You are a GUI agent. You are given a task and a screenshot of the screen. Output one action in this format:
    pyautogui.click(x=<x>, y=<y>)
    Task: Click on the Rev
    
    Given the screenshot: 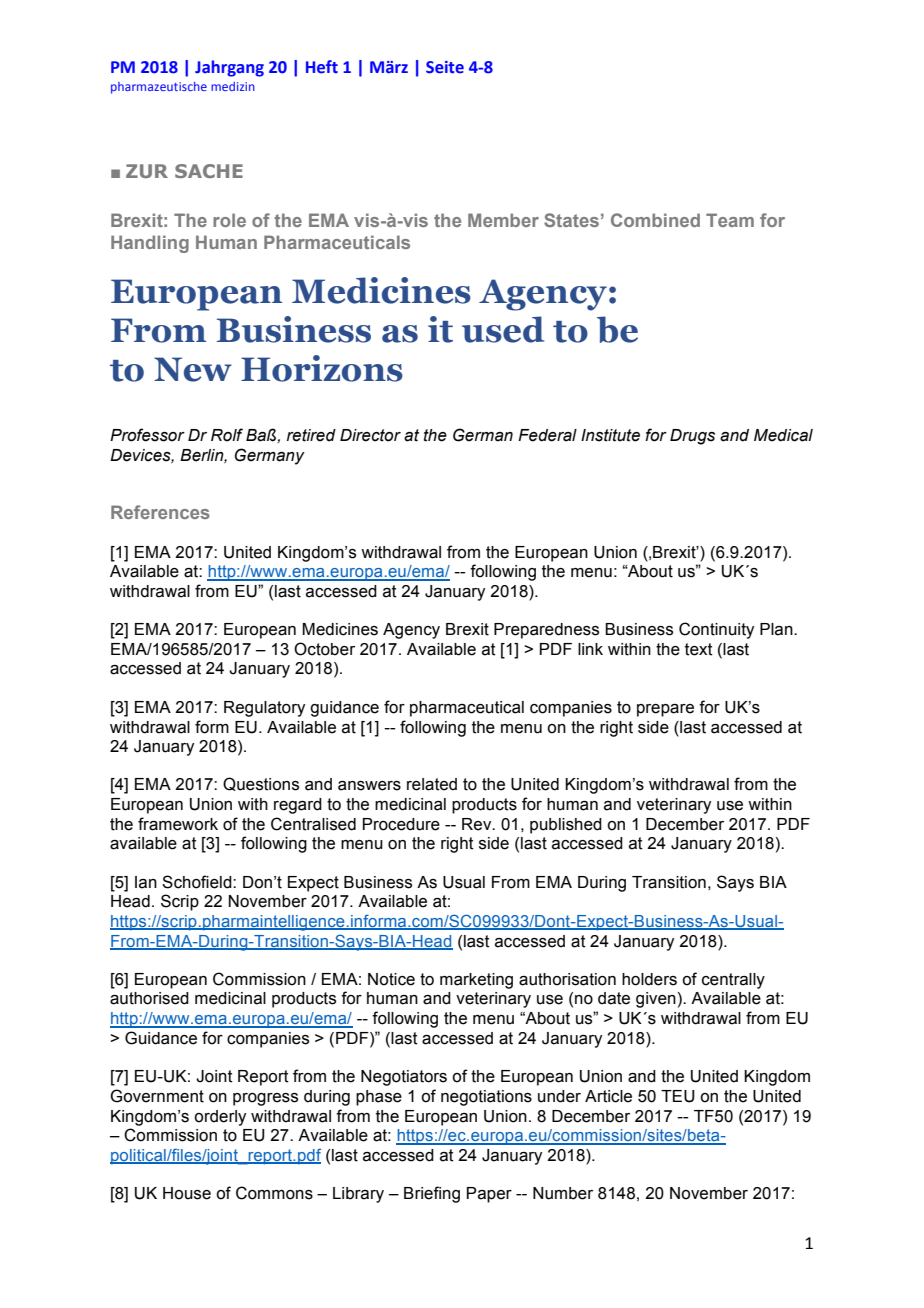 What is the action you would take?
    pyautogui.click(x=478, y=824)
